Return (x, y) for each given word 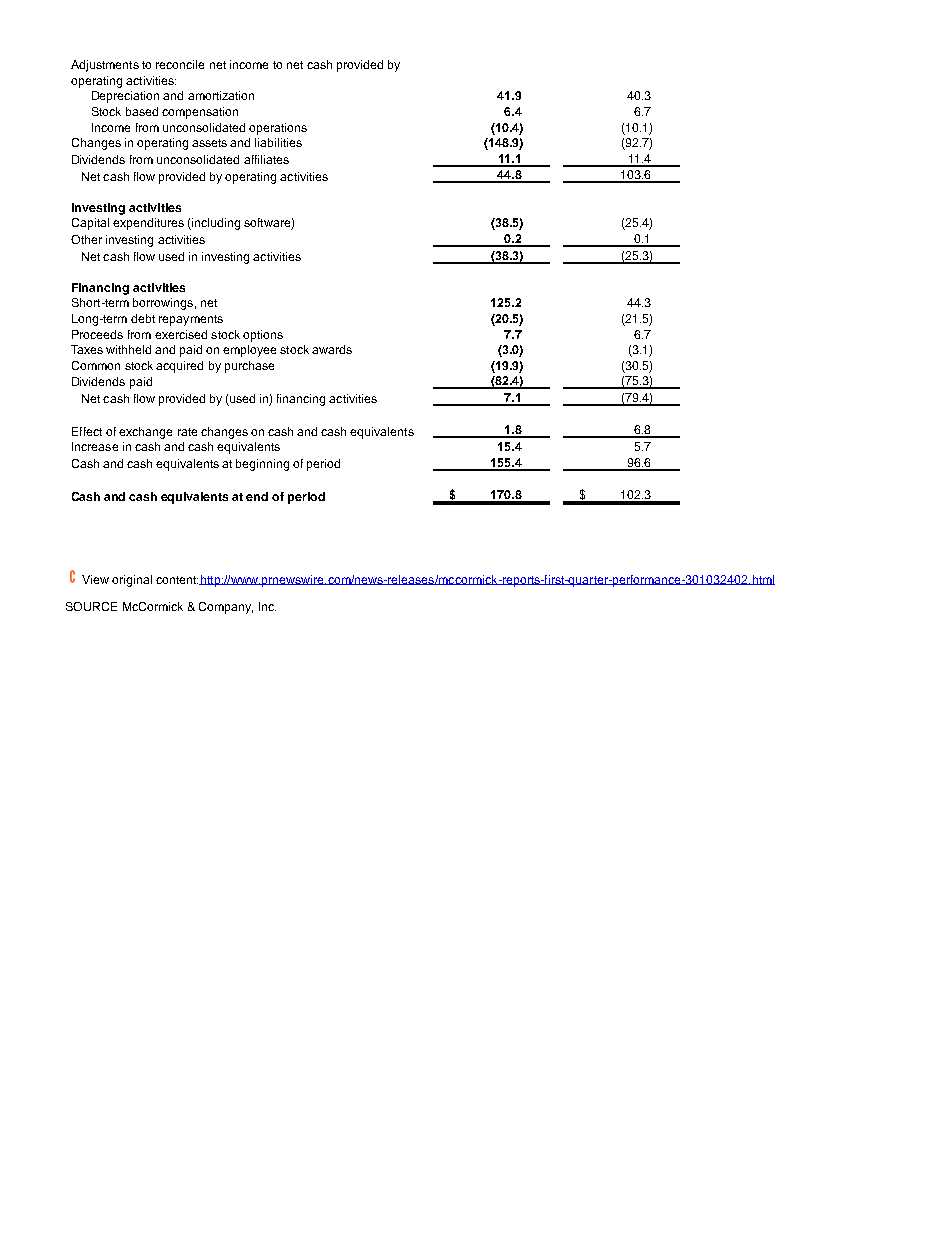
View (95, 579)
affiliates (266, 159)
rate (187, 432)
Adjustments (105, 66)
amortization (221, 95)
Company (226, 608)
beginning (262, 465)
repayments (191, 320)
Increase (95, 446)
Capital (90, 224)
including (215, 224)
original (132, 581)
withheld (128, 349)
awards (332, 349)
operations (278, 129)
